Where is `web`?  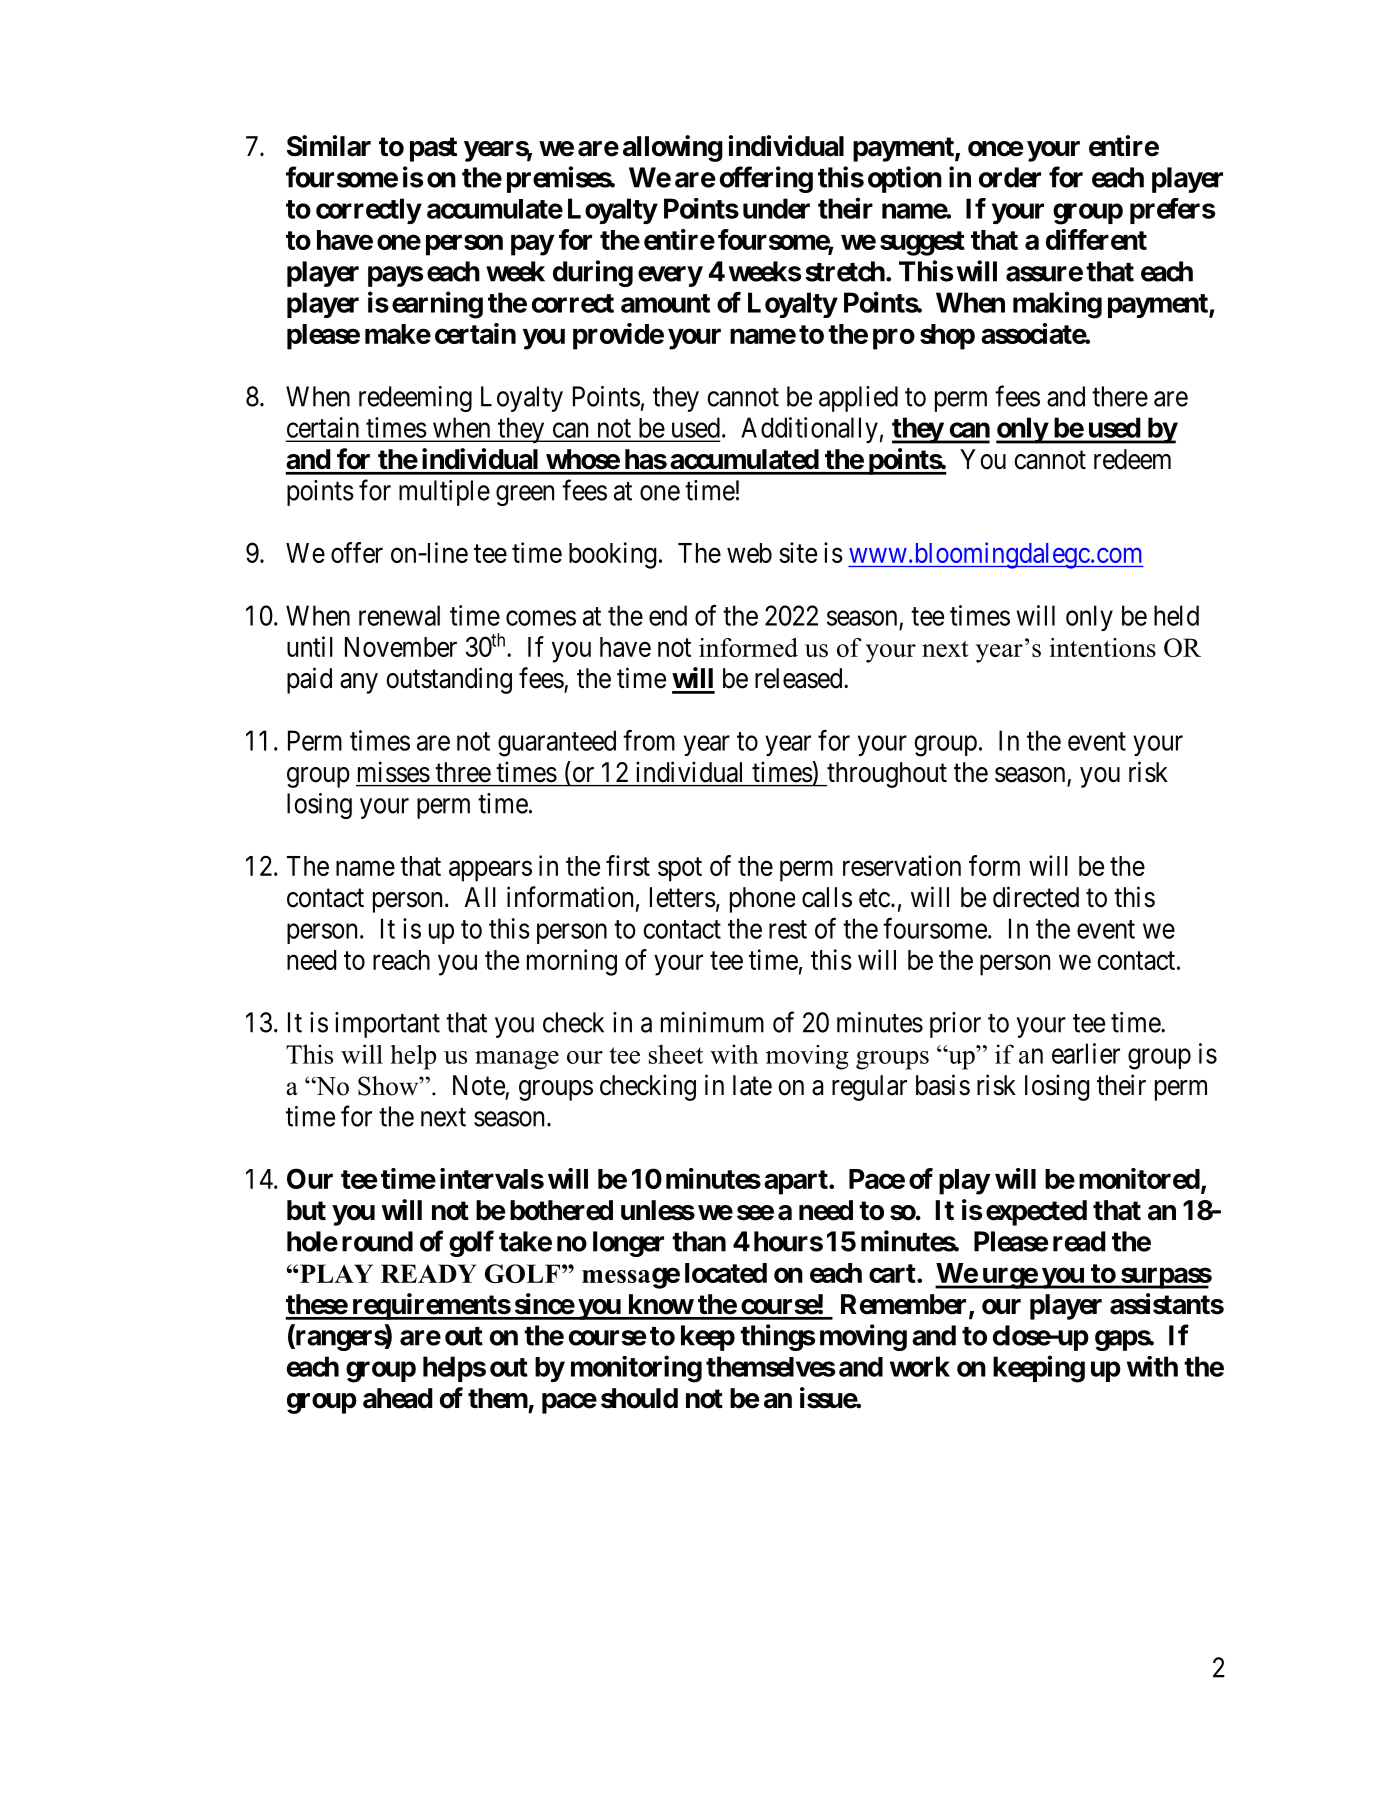 web is located at coordinates (749, 553).
